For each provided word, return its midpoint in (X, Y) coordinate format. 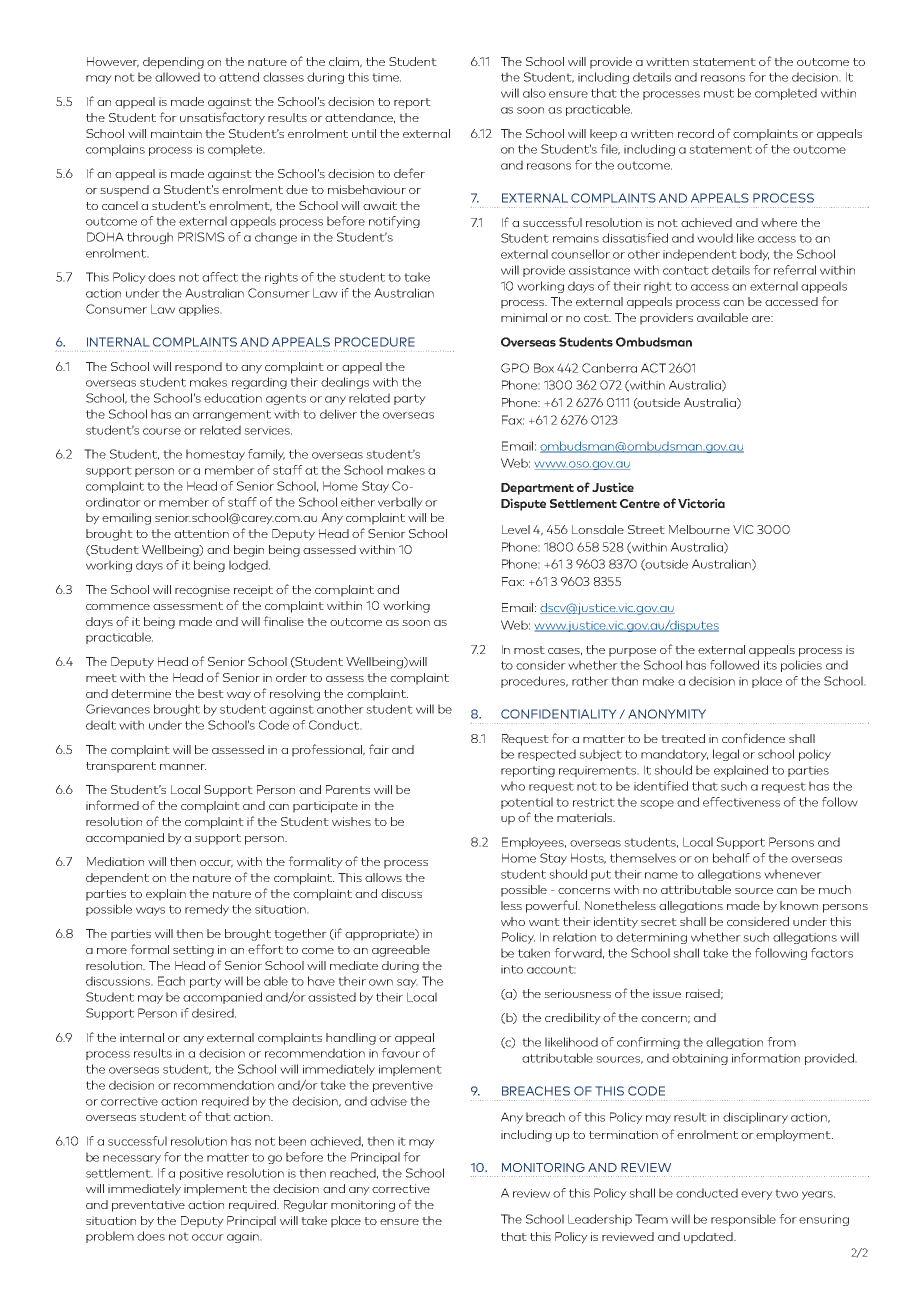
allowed (177, 77)
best (211, 693)
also (534, 93)
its (770, 665)
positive (201, 1174)
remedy (207, 910)
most (529, 650)
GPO (515, 368)
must (719, 93)
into (512, 969)
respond (198, 368)
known (799, 905)
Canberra (609, 368)
